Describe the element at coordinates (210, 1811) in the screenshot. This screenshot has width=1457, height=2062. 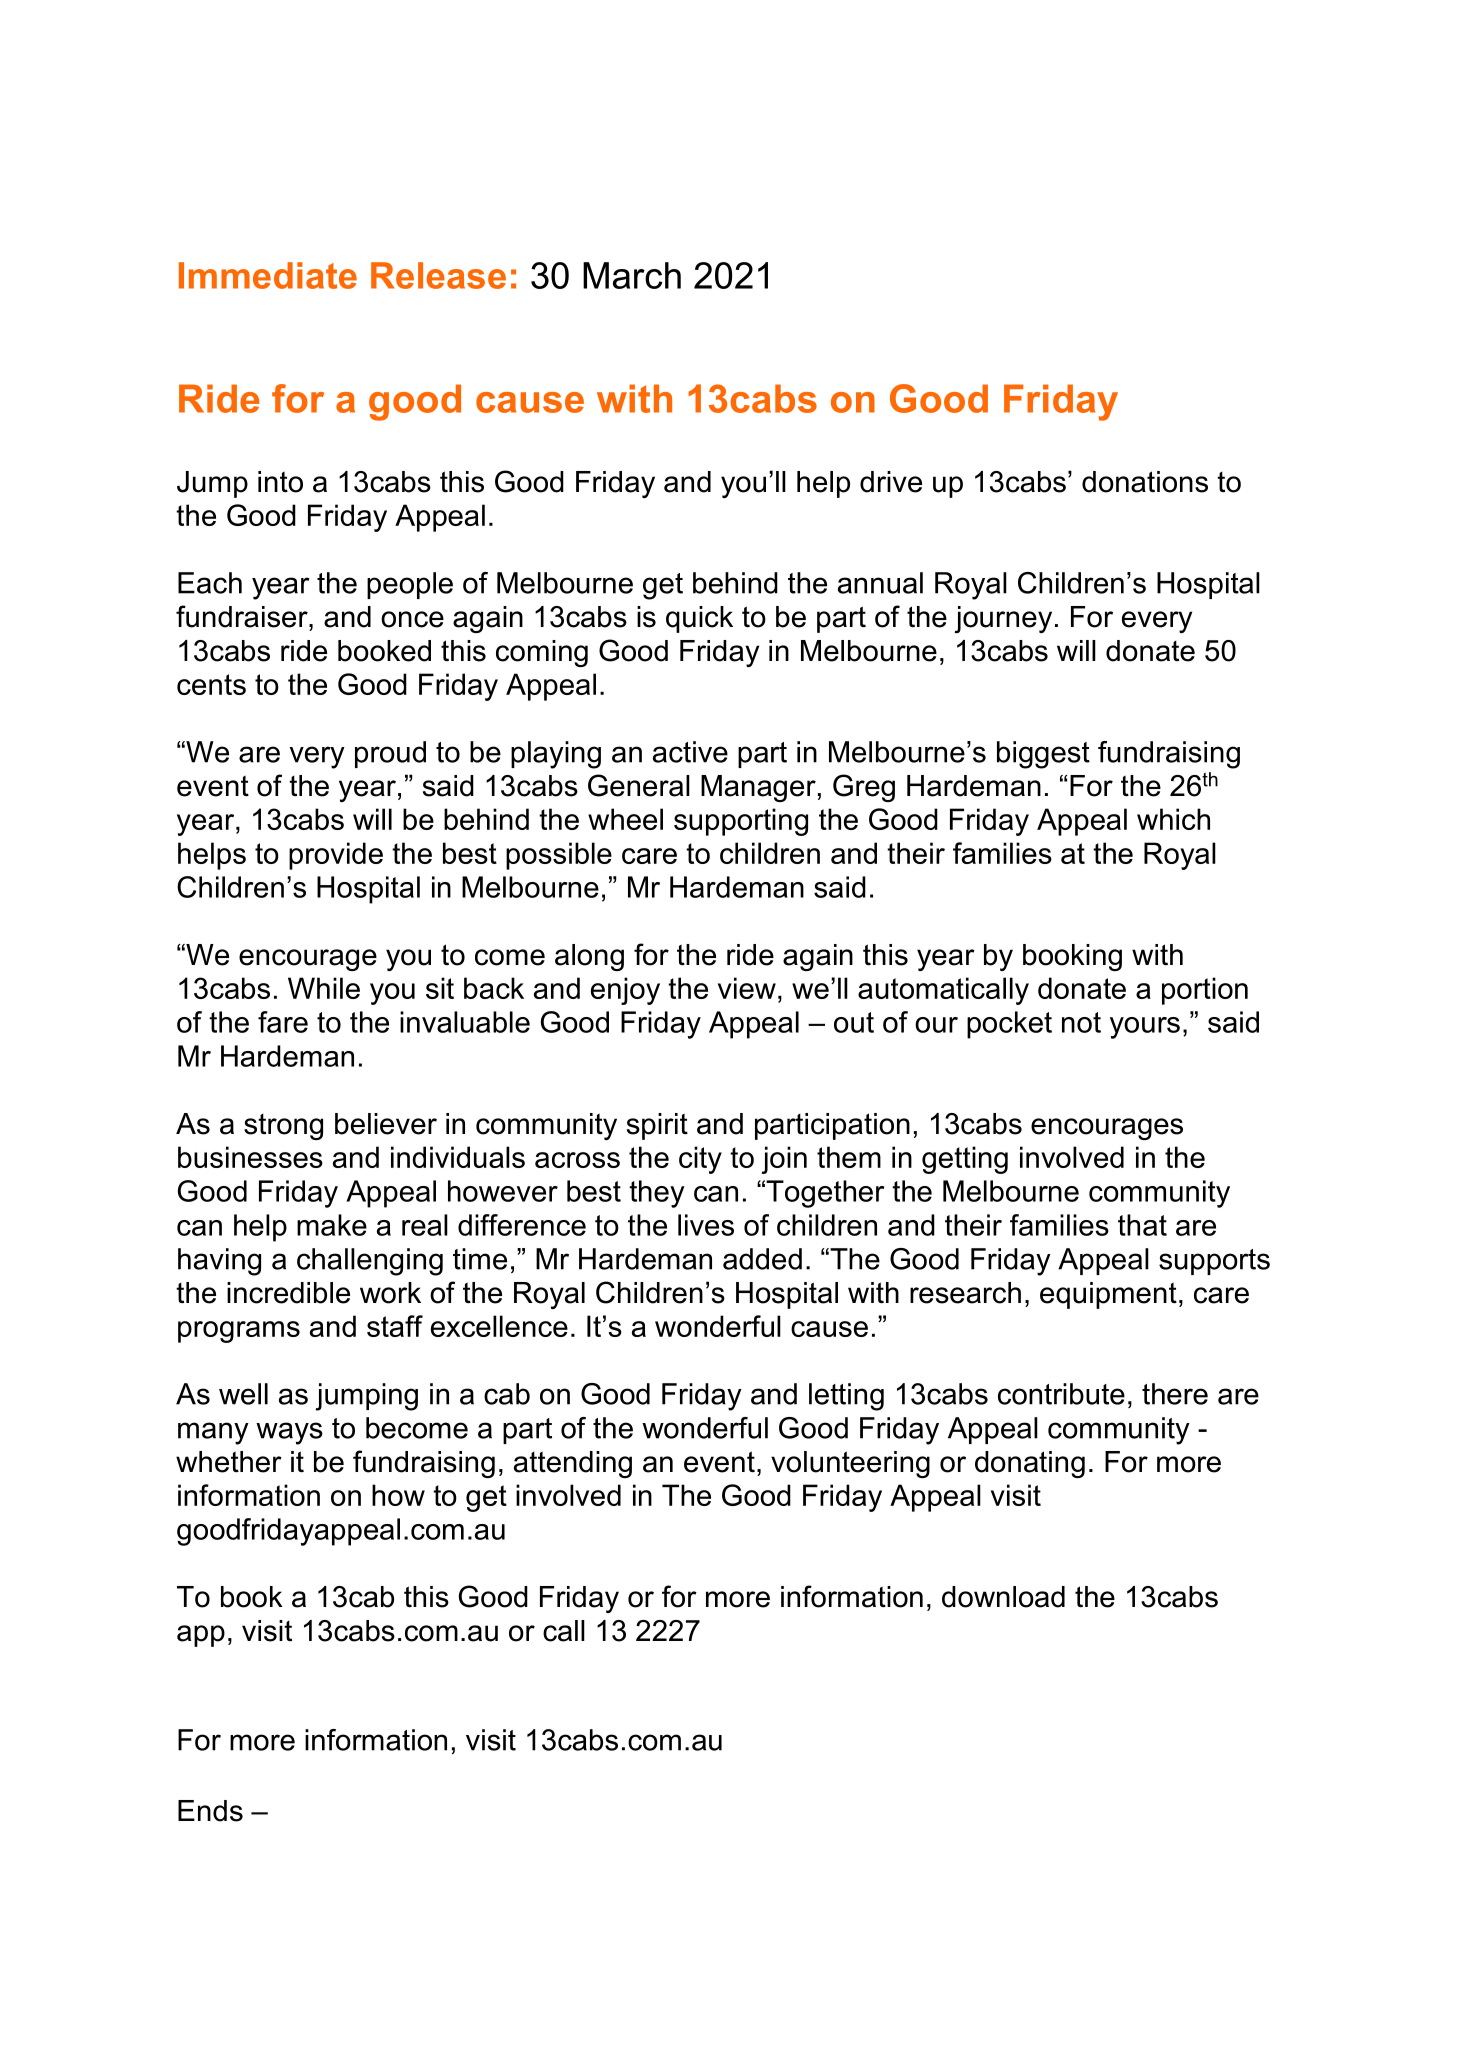
I see `Ends` at that location.
